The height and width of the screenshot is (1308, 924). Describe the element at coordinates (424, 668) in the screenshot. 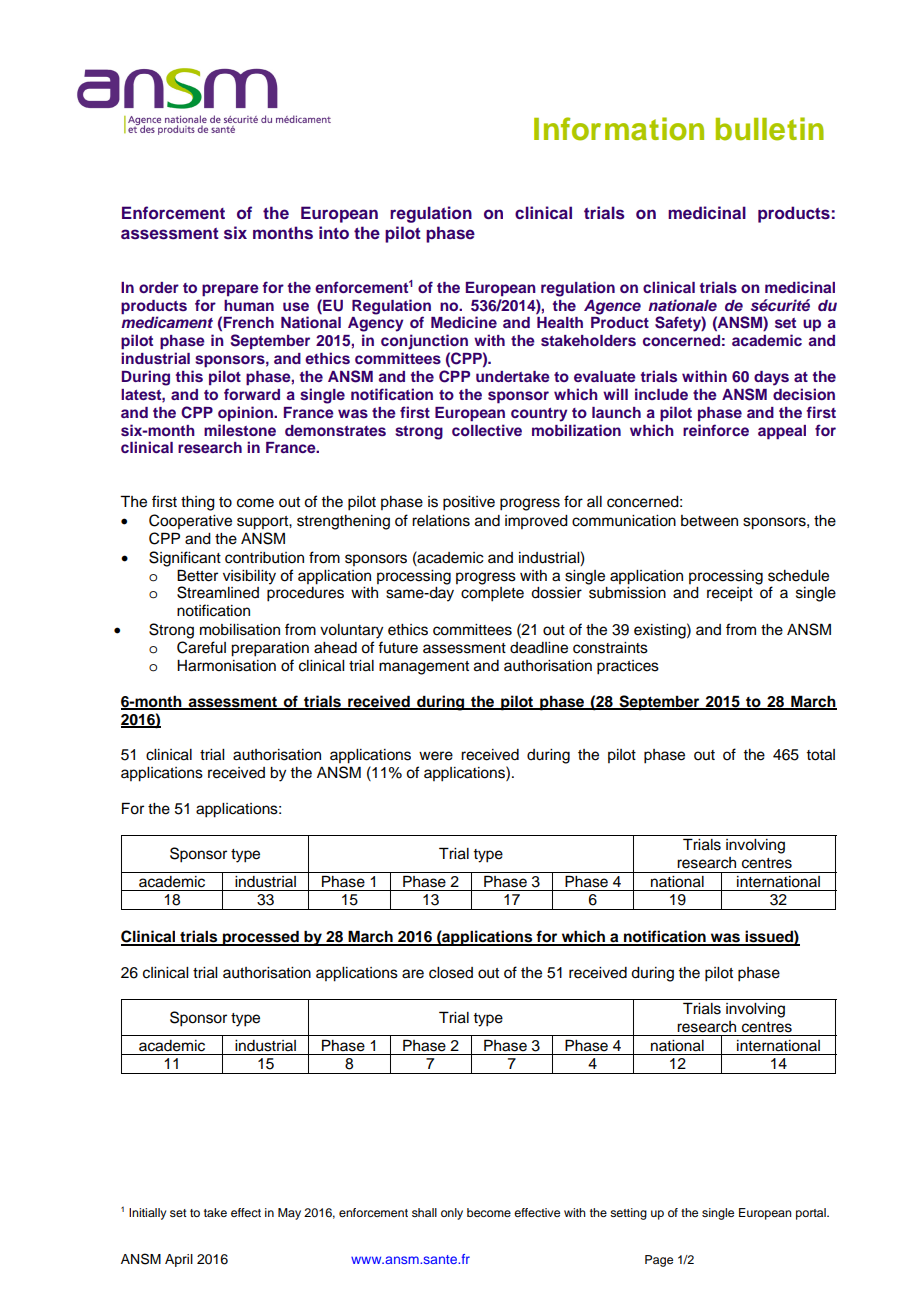

I see `management` at that location.
